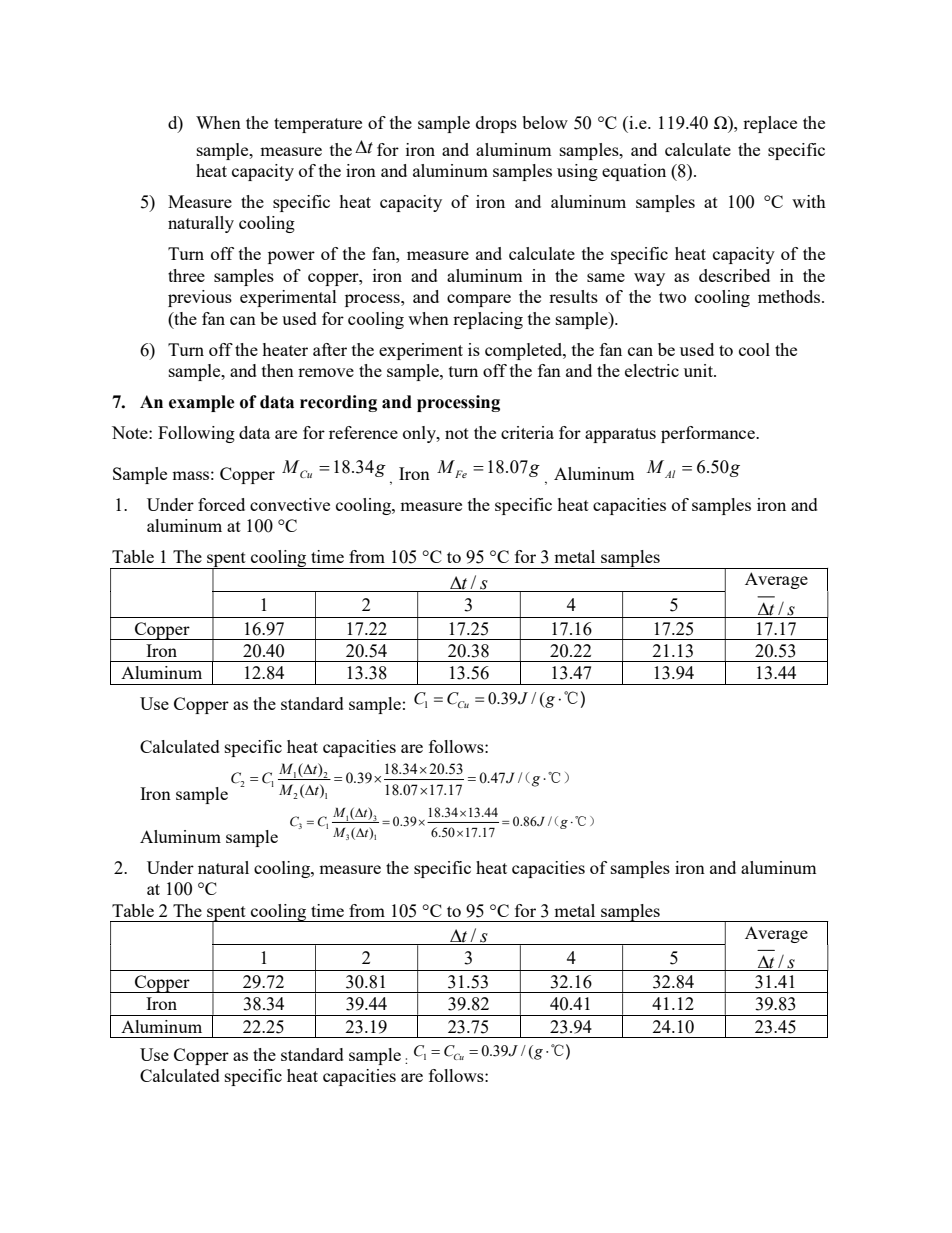 This image has height=1233, width=952. I want to click on replace, so click(770, 124).
